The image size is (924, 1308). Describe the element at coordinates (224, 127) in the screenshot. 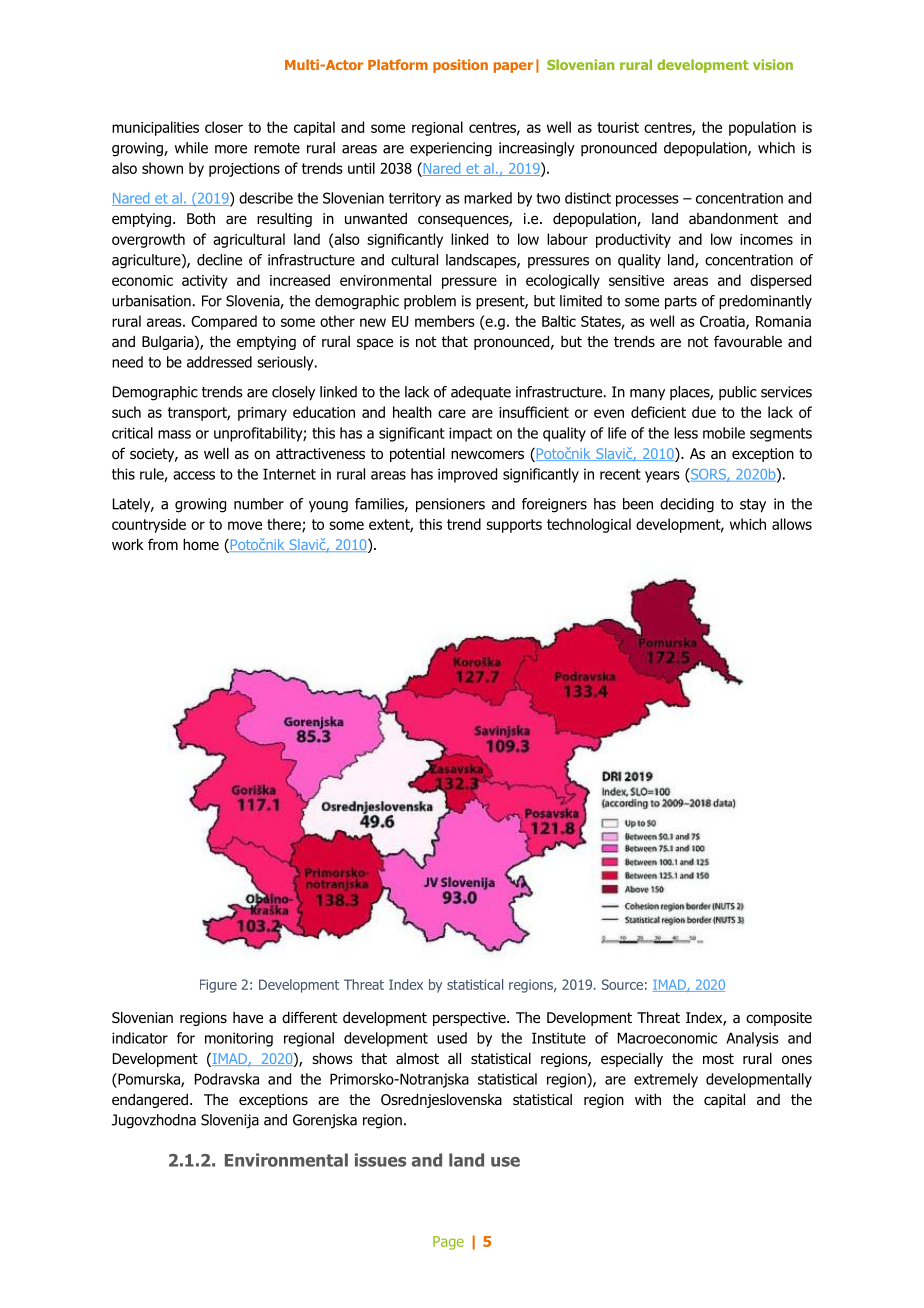

I see `closer` at that location.
